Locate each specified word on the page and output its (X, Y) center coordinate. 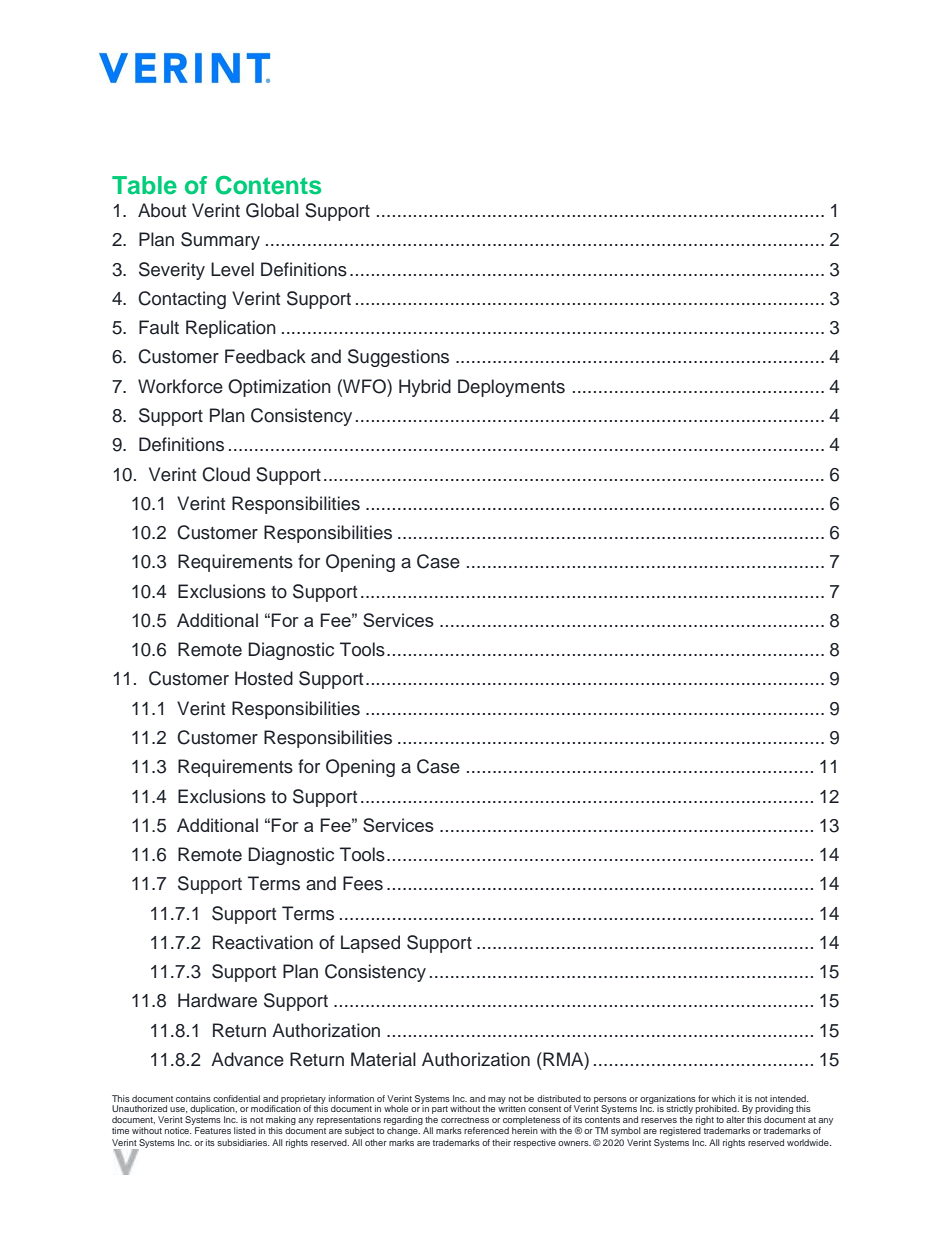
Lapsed (370, 944)
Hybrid (425, 388)
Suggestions (398, 358)
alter (735, 1119)
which (723, 1098)
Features (213, 1130)
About (162, 210)
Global (272, 210)
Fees (363, 883)
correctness (465, 1120)
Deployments (511, 388)
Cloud (226, 474)
